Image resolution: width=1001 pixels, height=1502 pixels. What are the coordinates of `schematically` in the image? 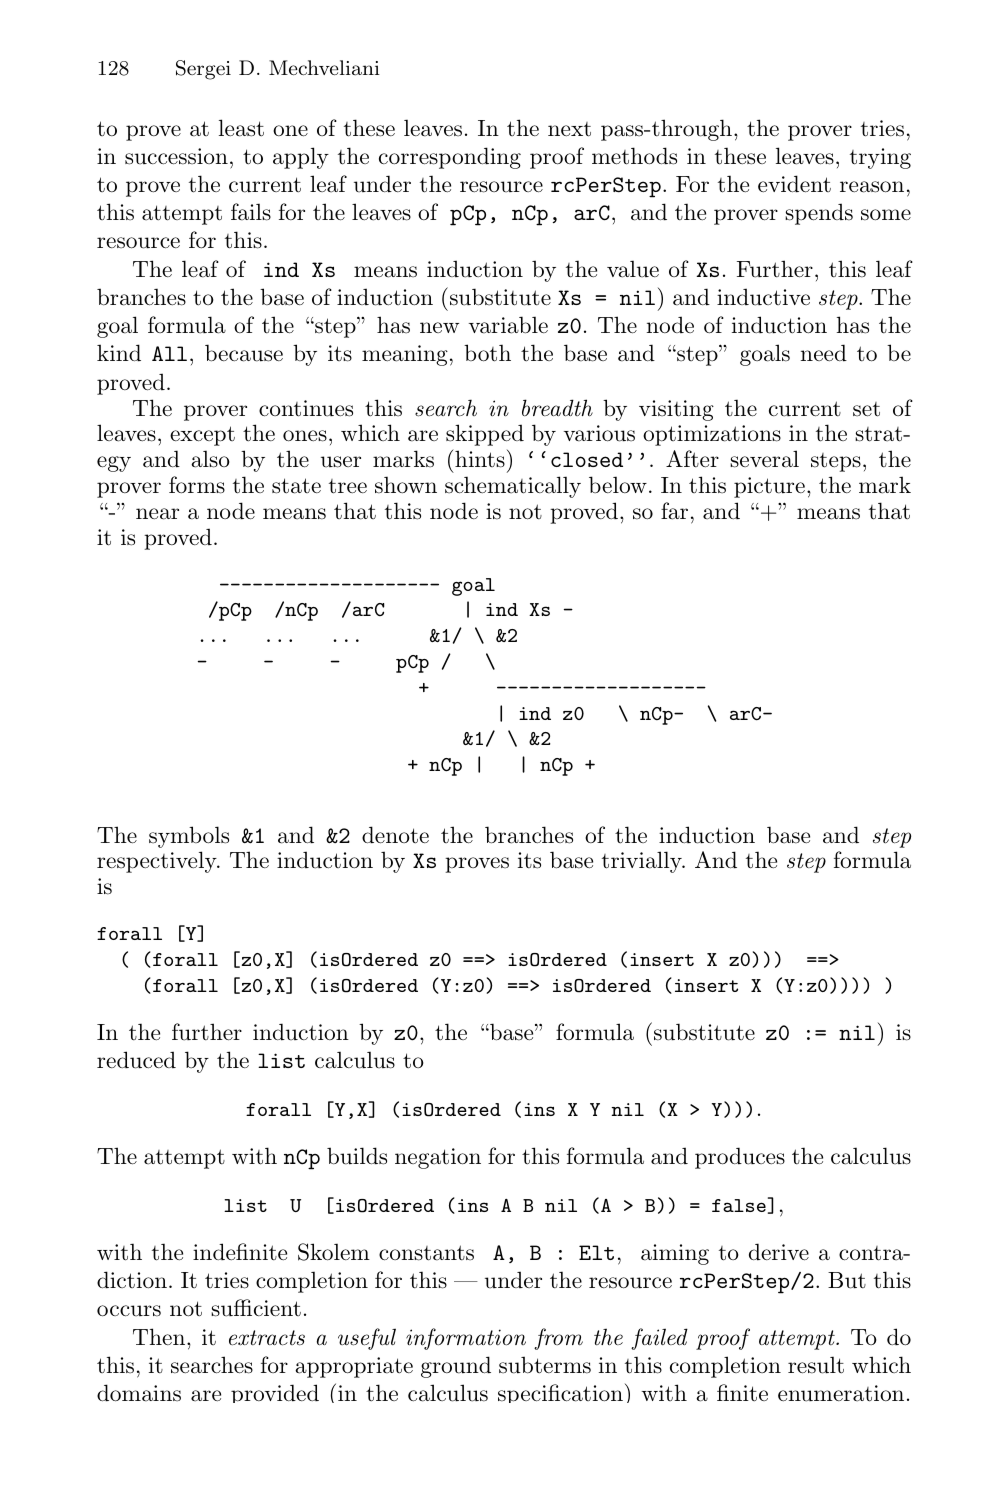 It's located at (513, 487).
